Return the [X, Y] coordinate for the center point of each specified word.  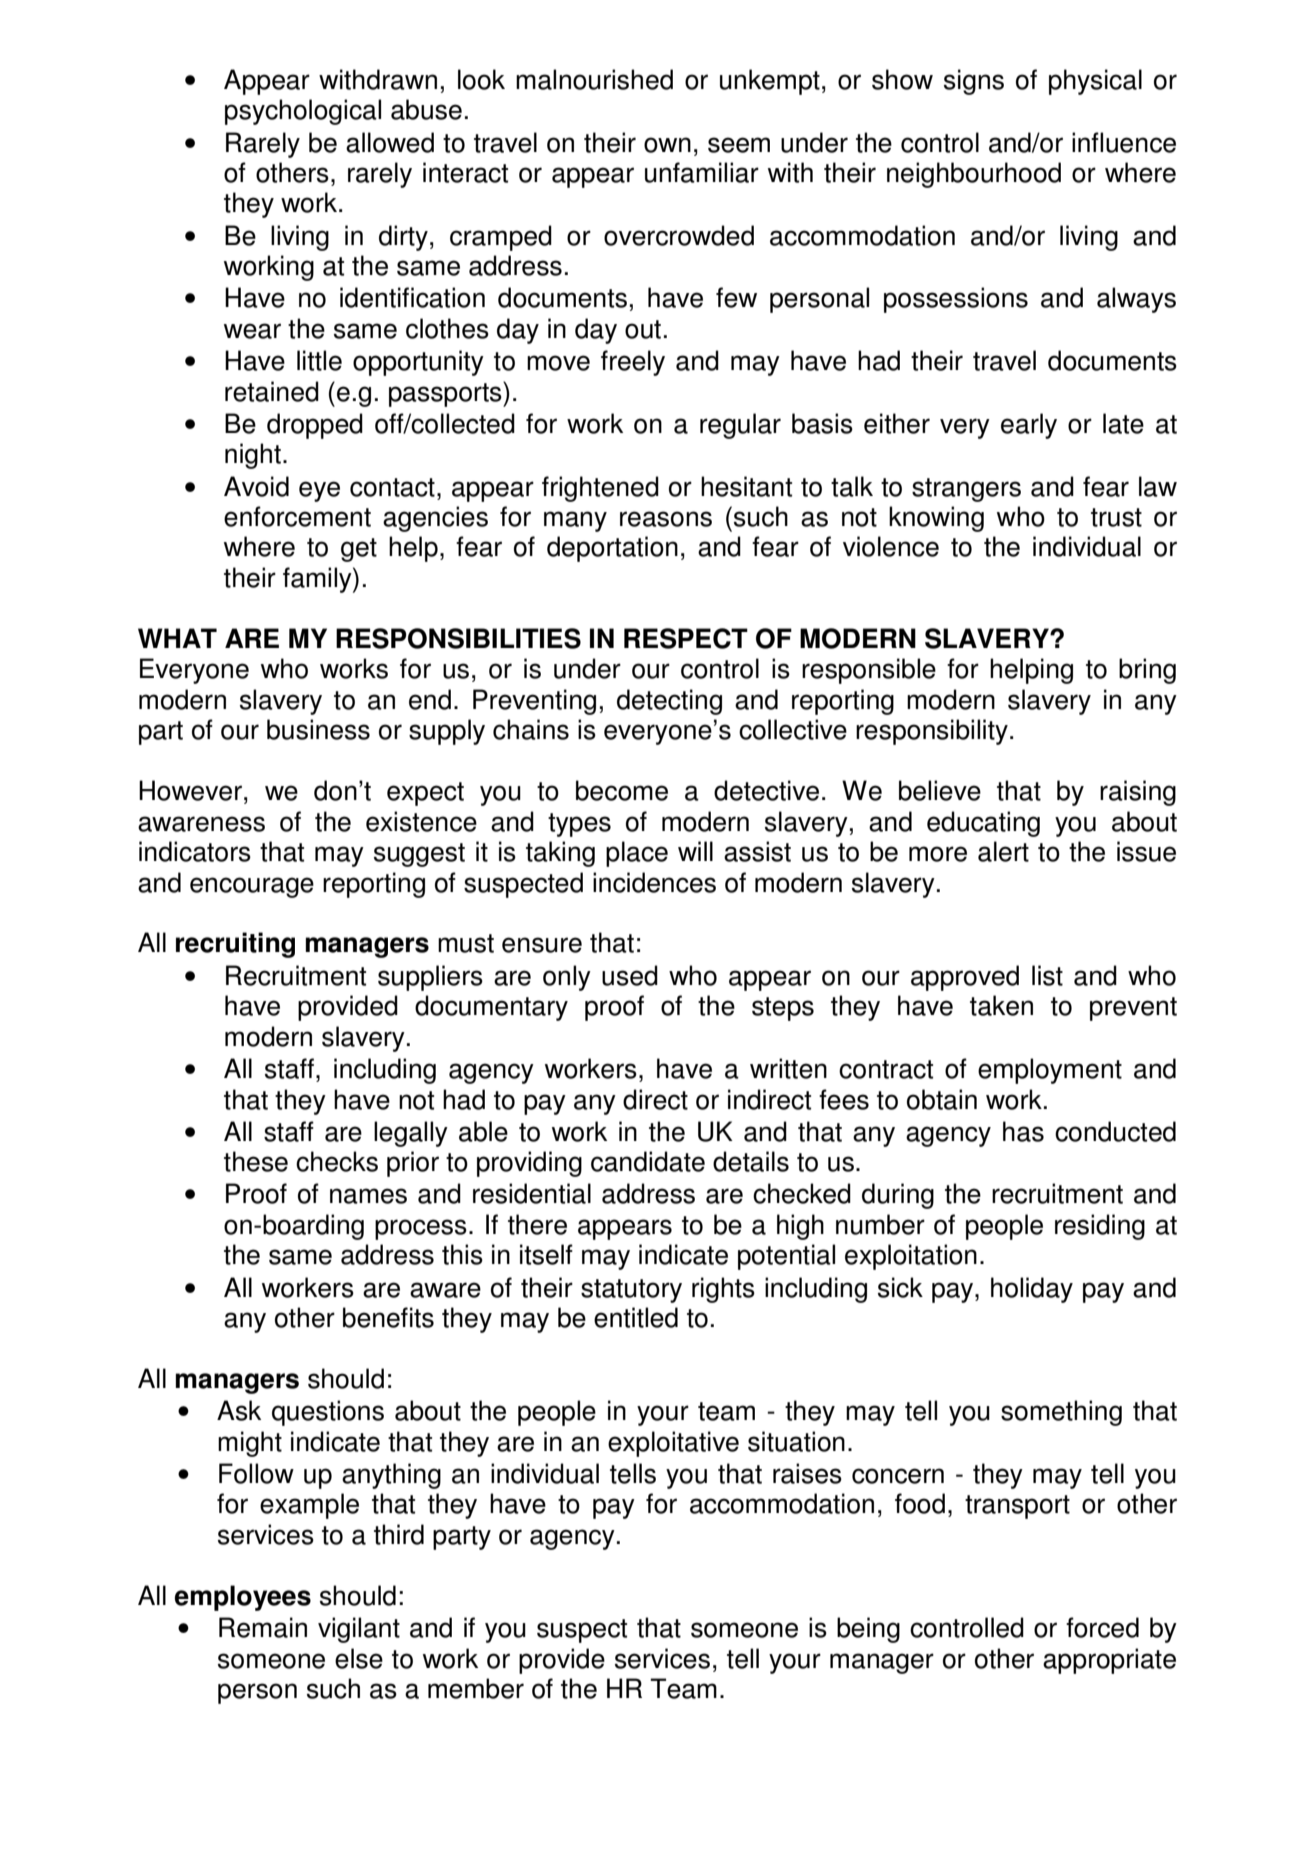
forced [1102, 1627]
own [667, 145]
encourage [252, 887]
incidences [654, 882]
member [476, 1688]
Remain [263, 1627]
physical [1095, 82]
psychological [303, 112]
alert [1003, 851]
